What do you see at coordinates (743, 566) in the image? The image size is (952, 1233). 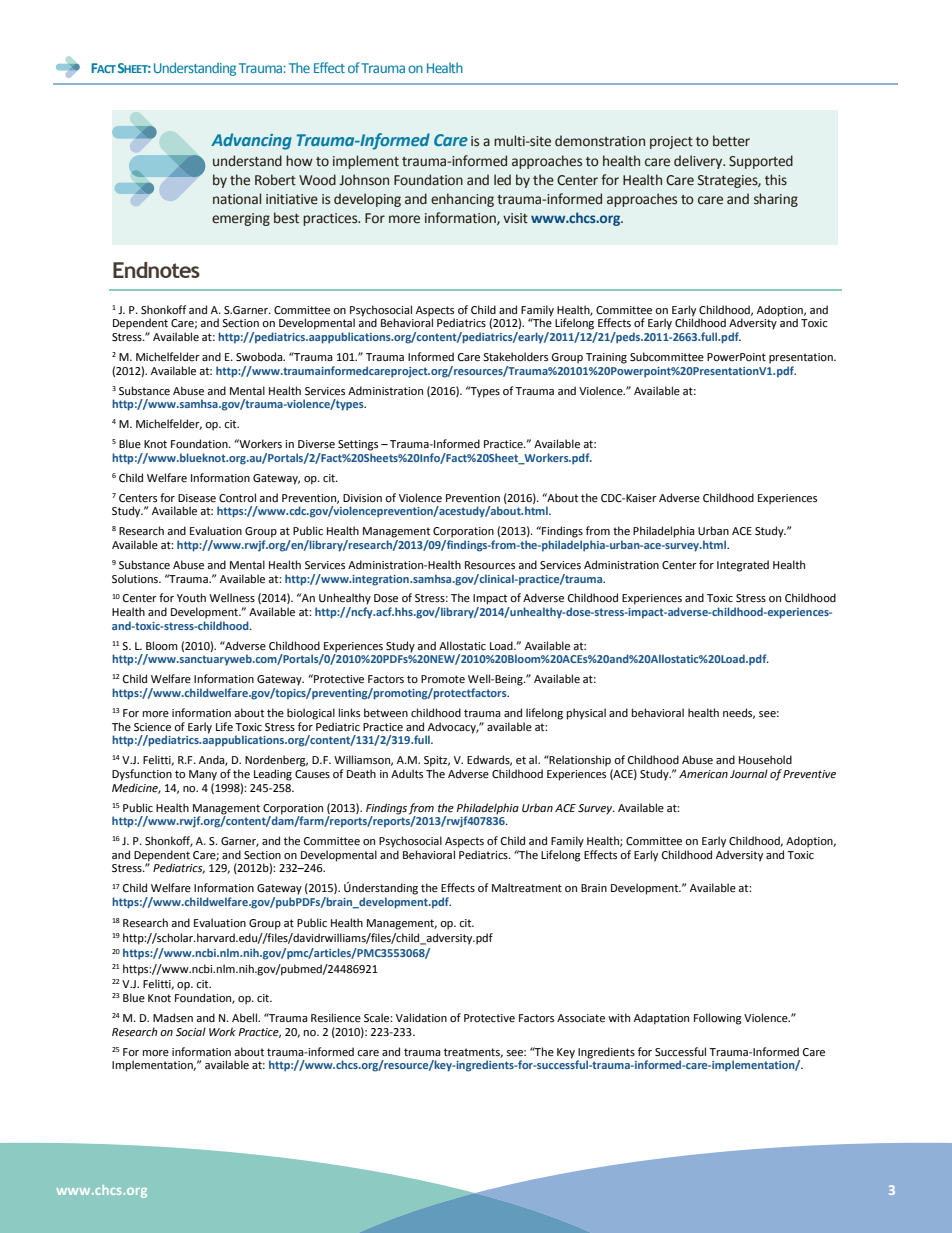 I see `Integrated` at bounding box center [743, 566].
